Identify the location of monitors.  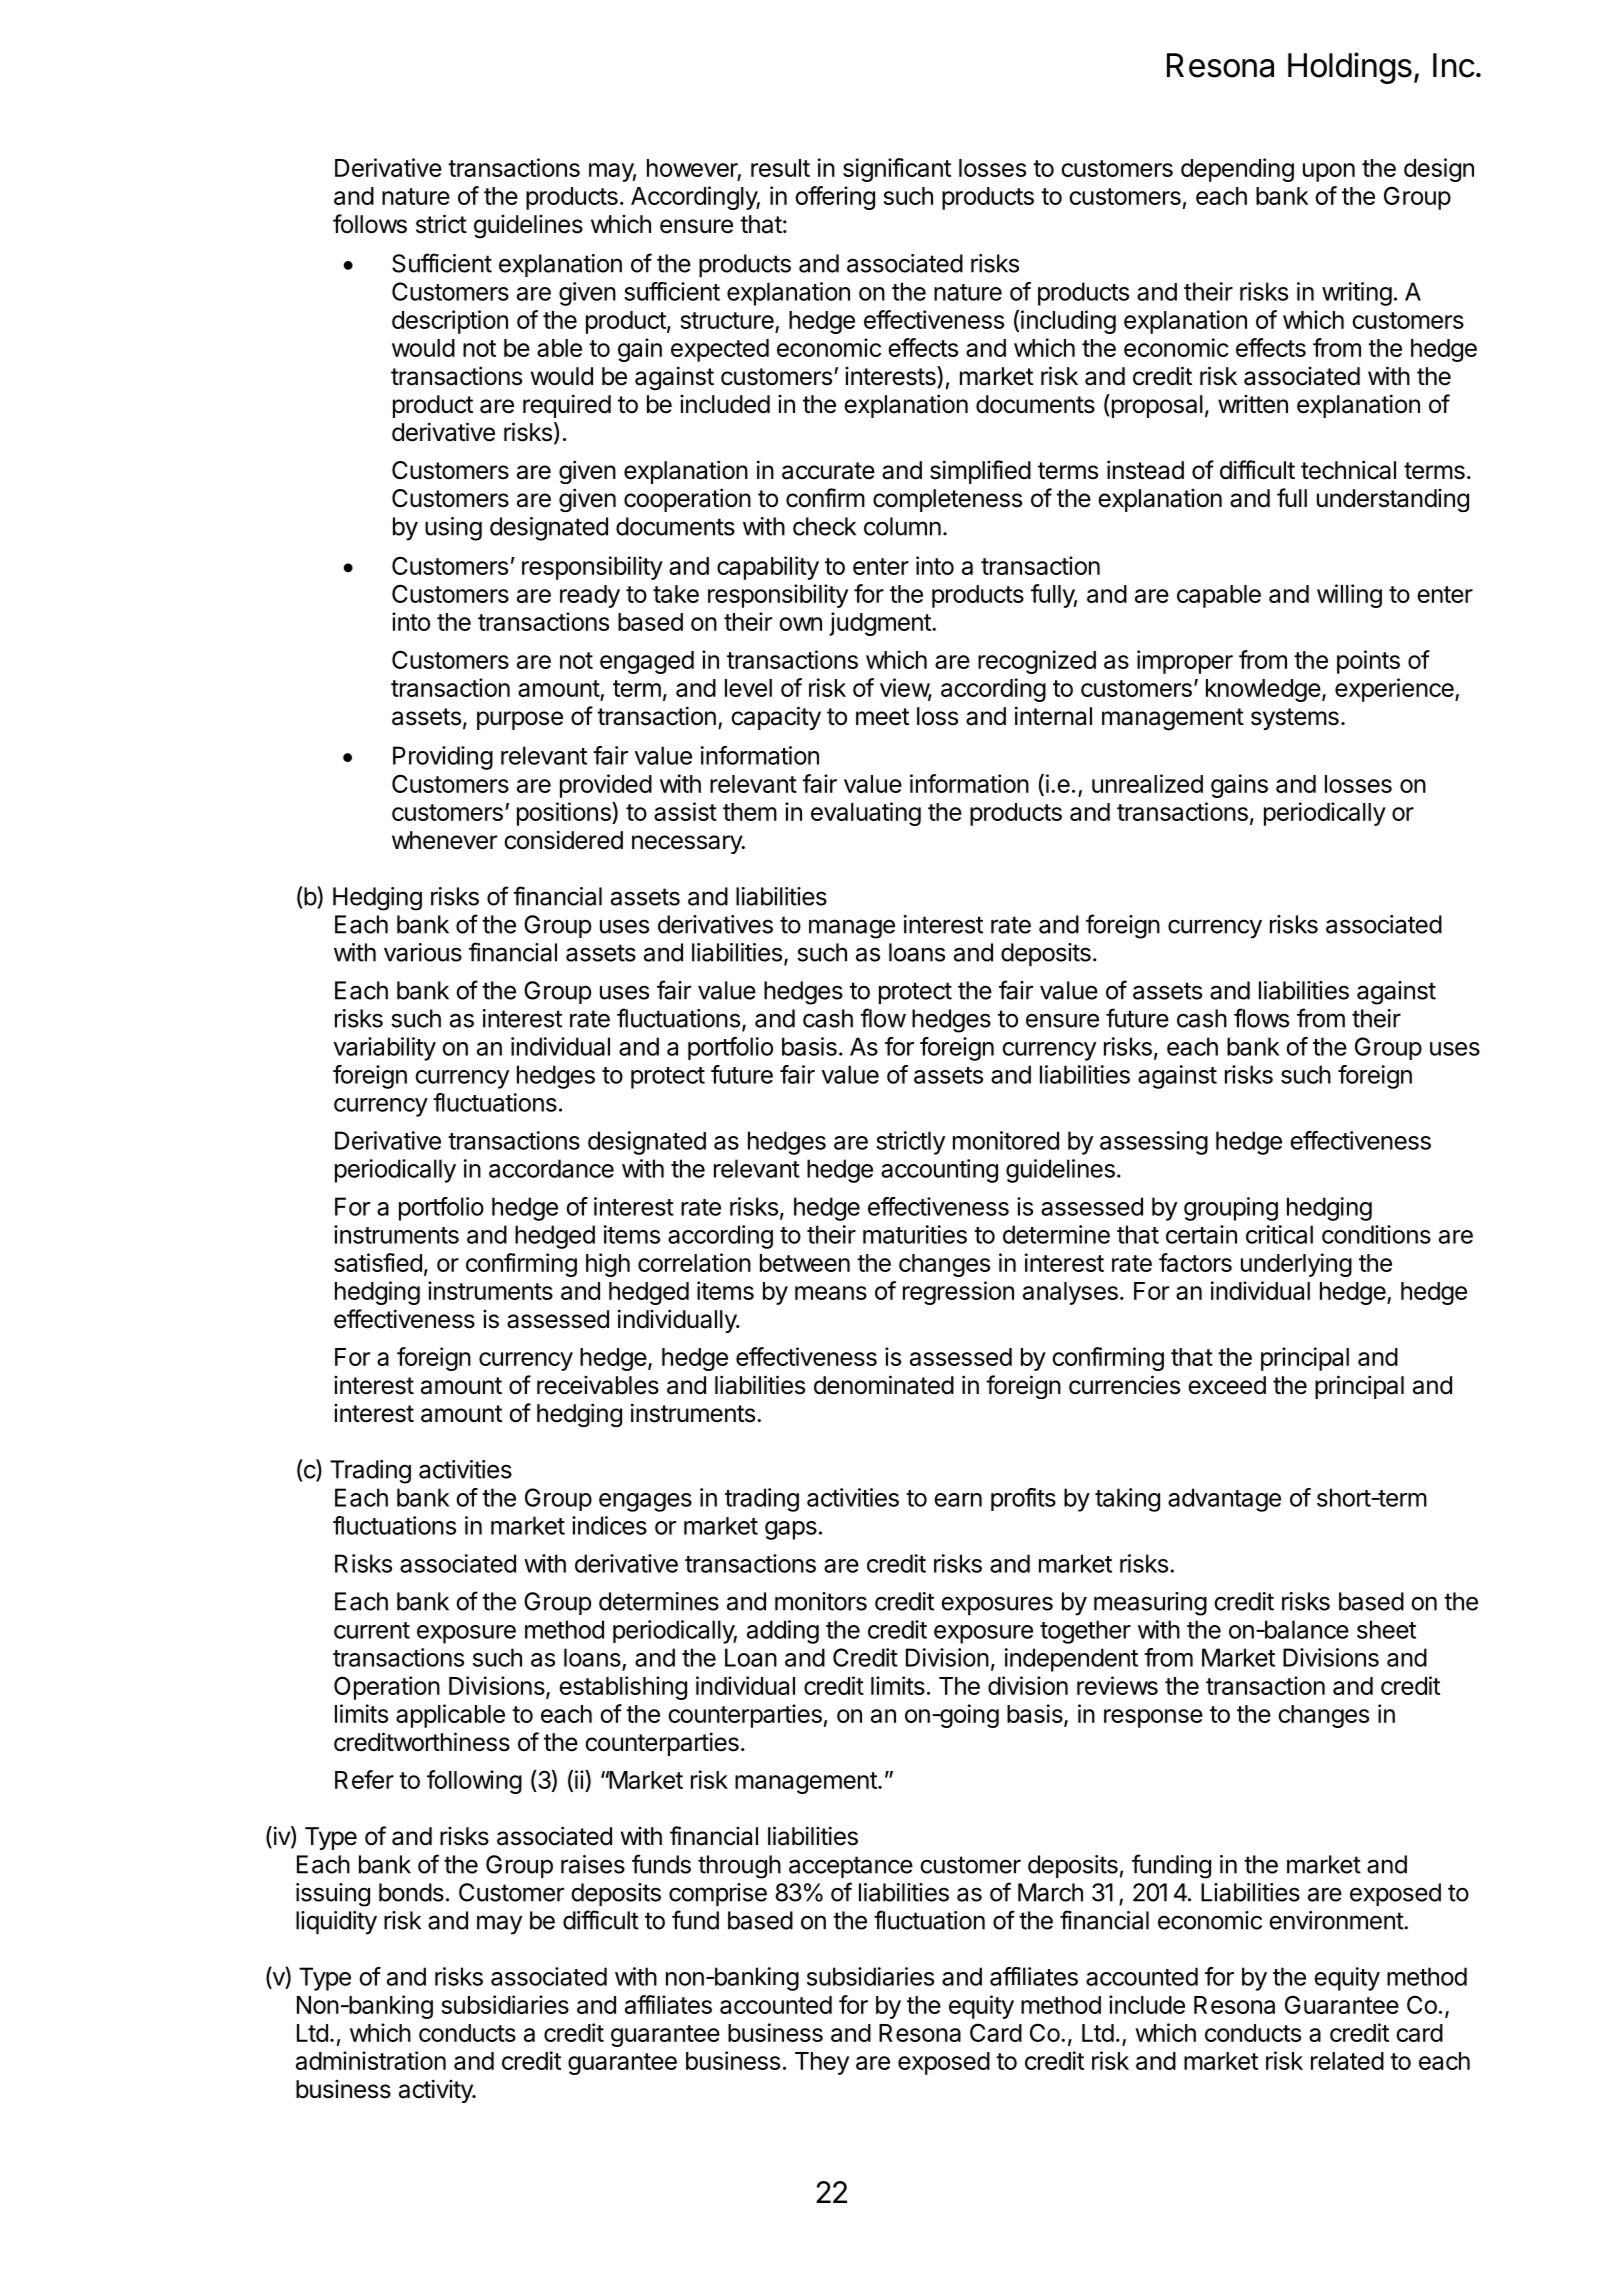
(821, 1601).
